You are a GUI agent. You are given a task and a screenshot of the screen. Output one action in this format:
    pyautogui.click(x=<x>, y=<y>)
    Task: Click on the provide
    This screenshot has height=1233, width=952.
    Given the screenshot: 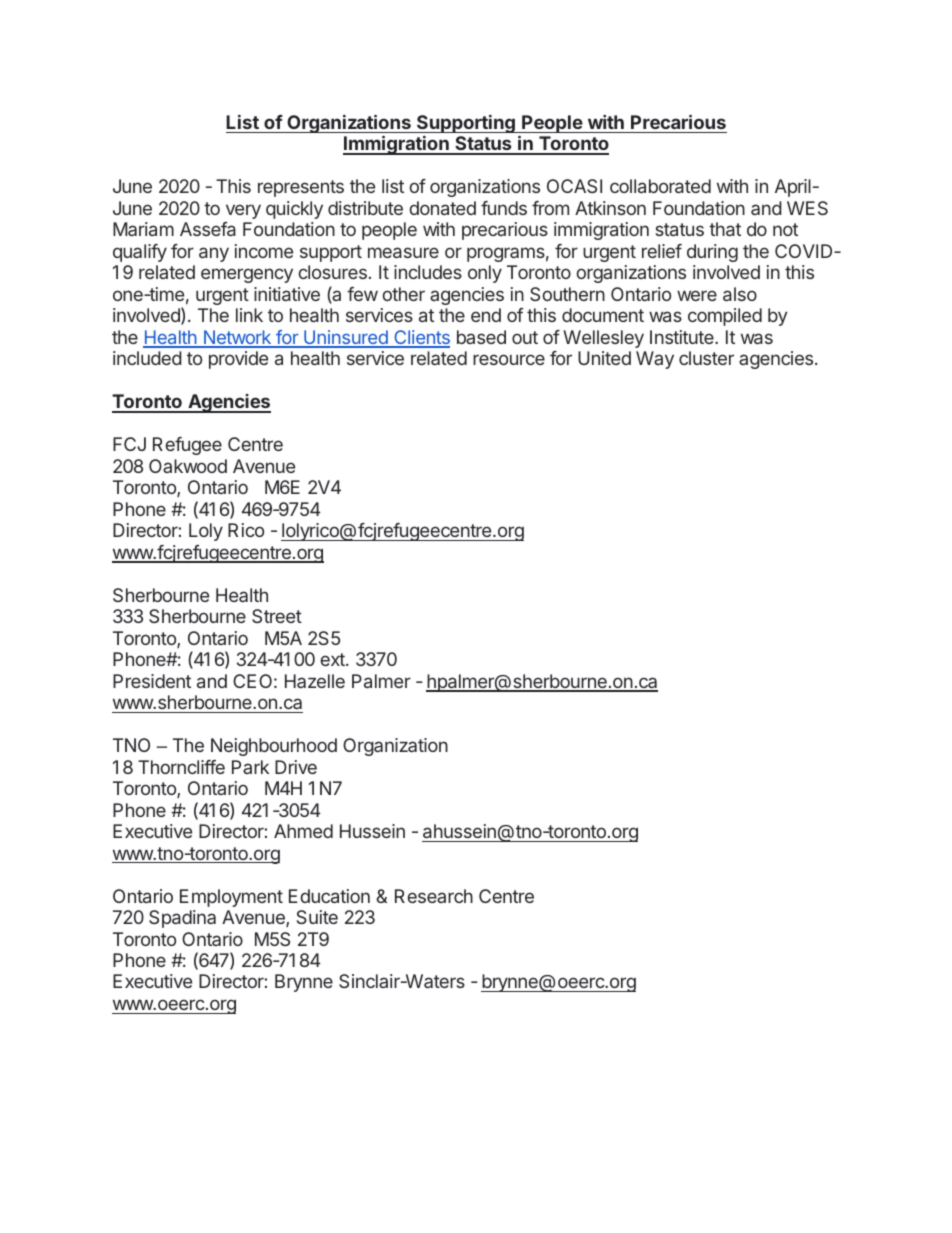 What is the action you would take?
    pyautogui.click(x=238, y=360)
